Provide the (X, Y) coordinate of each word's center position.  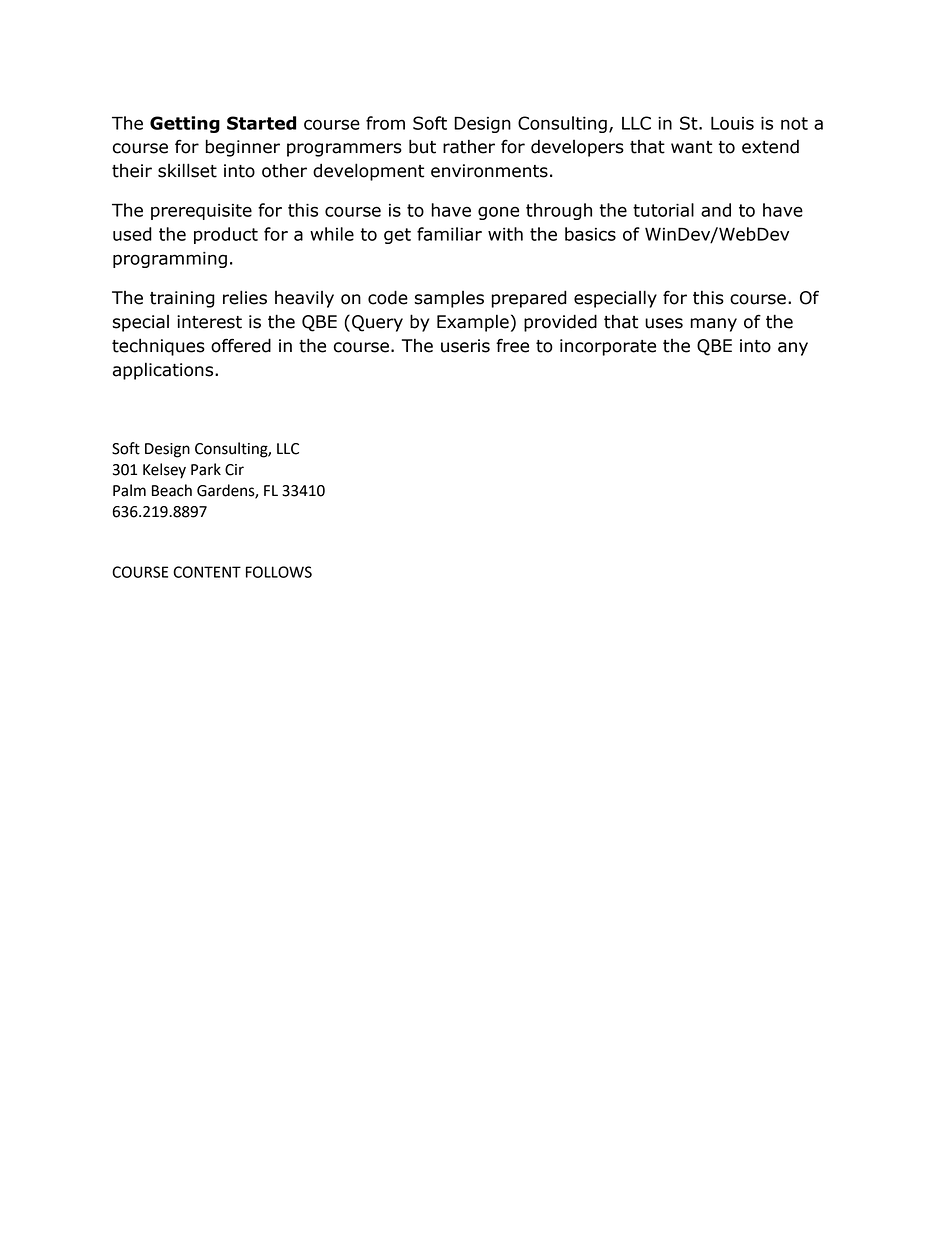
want (691, 147)
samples (449, 299)
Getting (185, 124)
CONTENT (207, 572)
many (714, 325)
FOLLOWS (279, 572)
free (512, 345)
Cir (234, 470)
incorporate (608, 347)
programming (170, 260)
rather (469, 146)
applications (164, 371)
